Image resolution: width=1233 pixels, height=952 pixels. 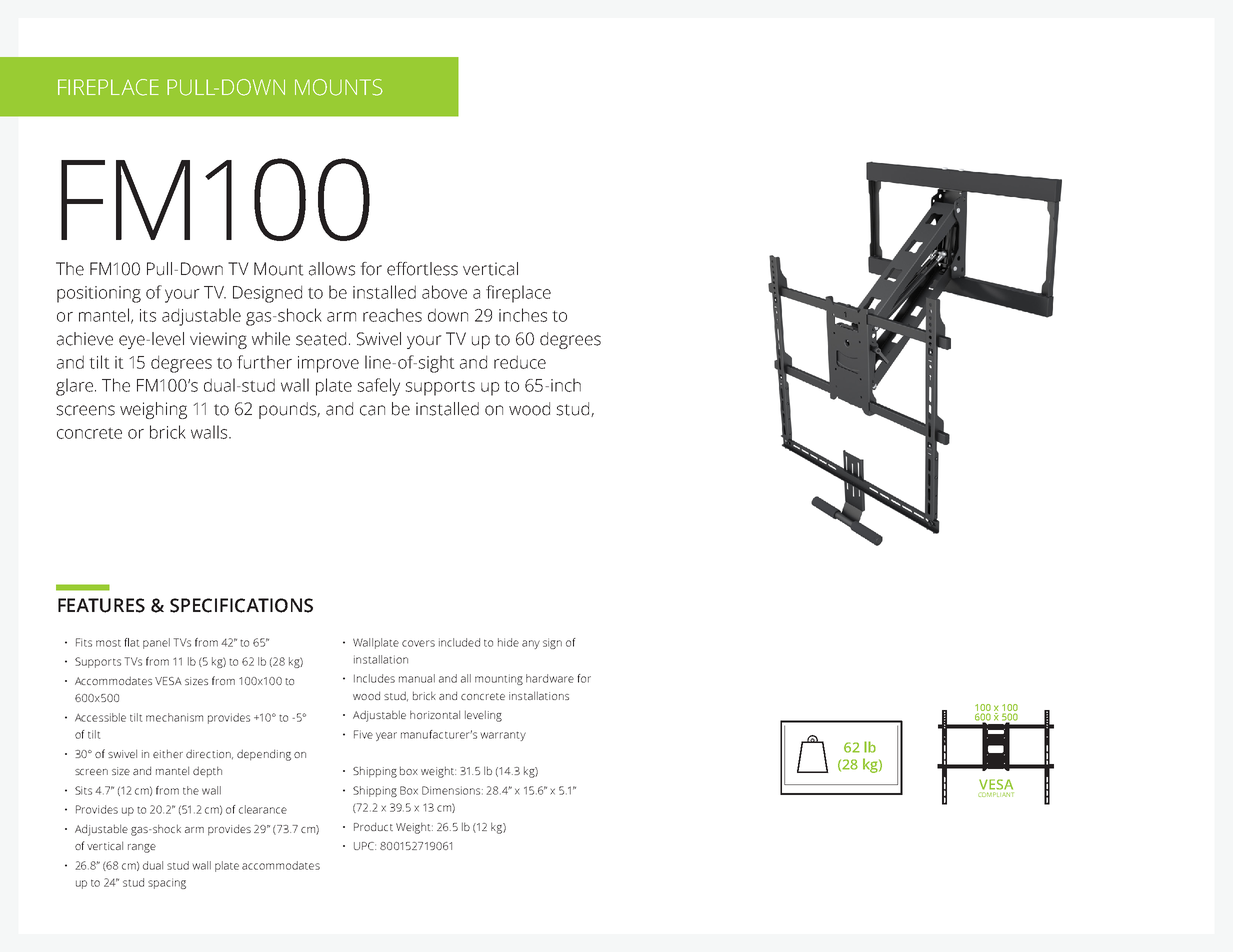 I want to click on UPC, so click(x=365, y=846).
